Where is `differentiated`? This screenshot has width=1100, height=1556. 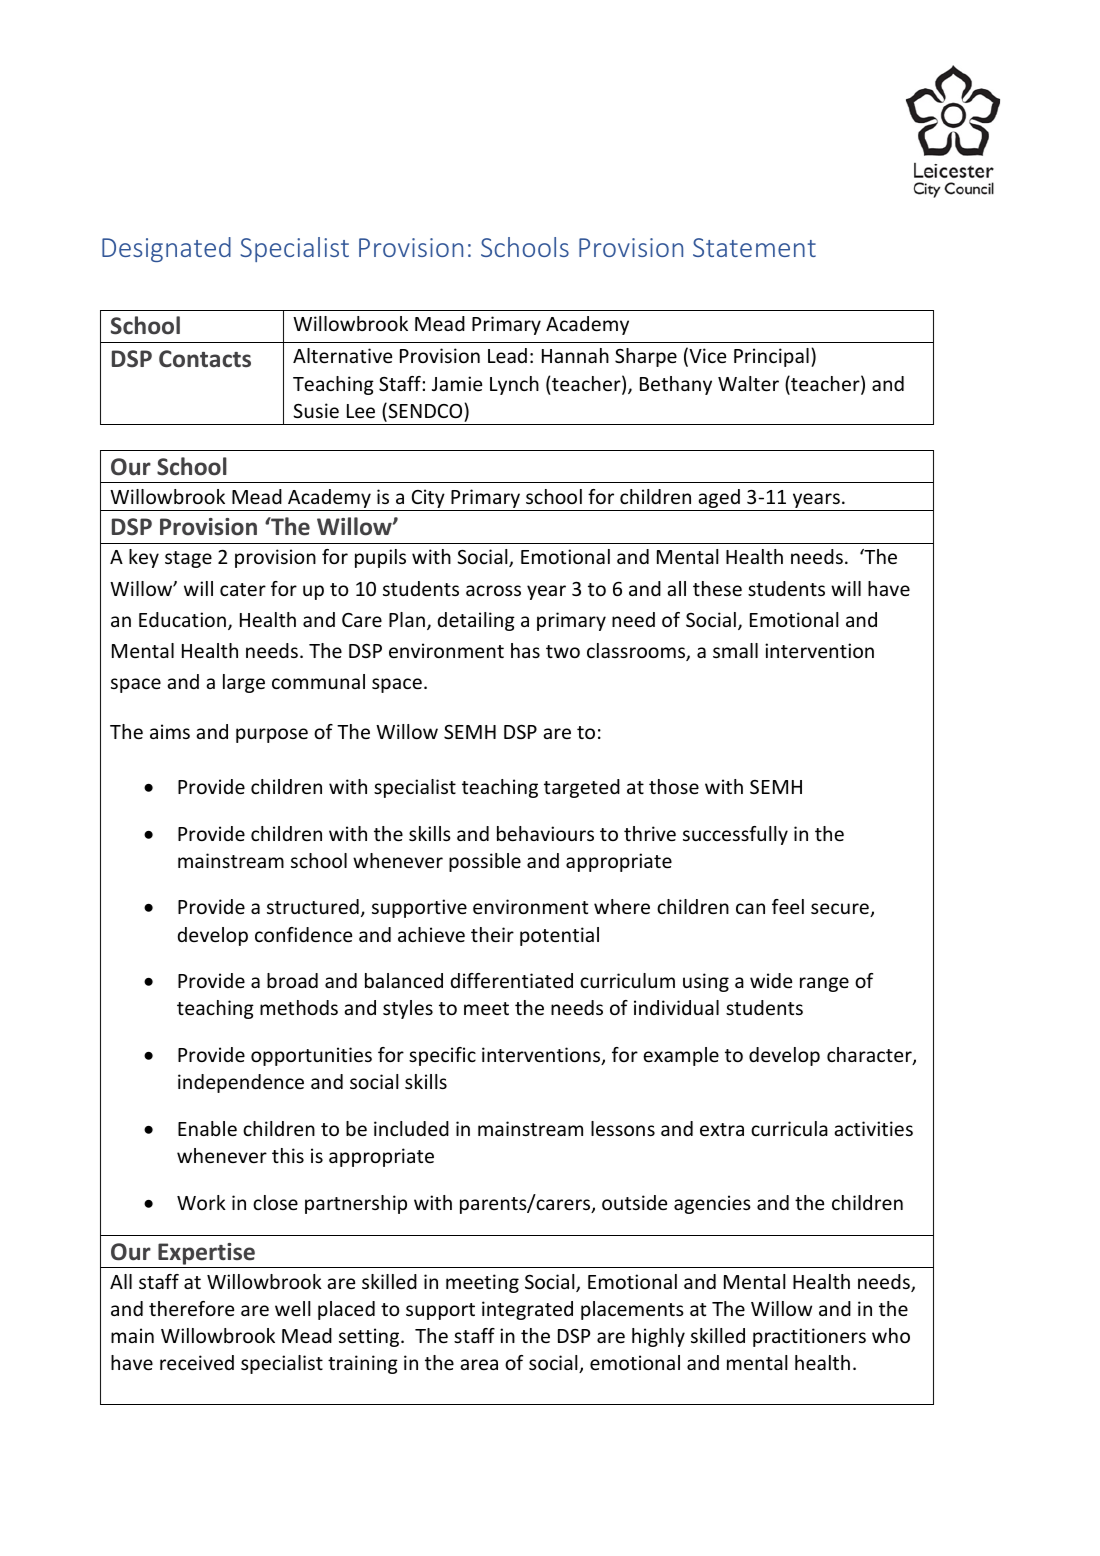 differentiated is located at coordinates (512, 980).
